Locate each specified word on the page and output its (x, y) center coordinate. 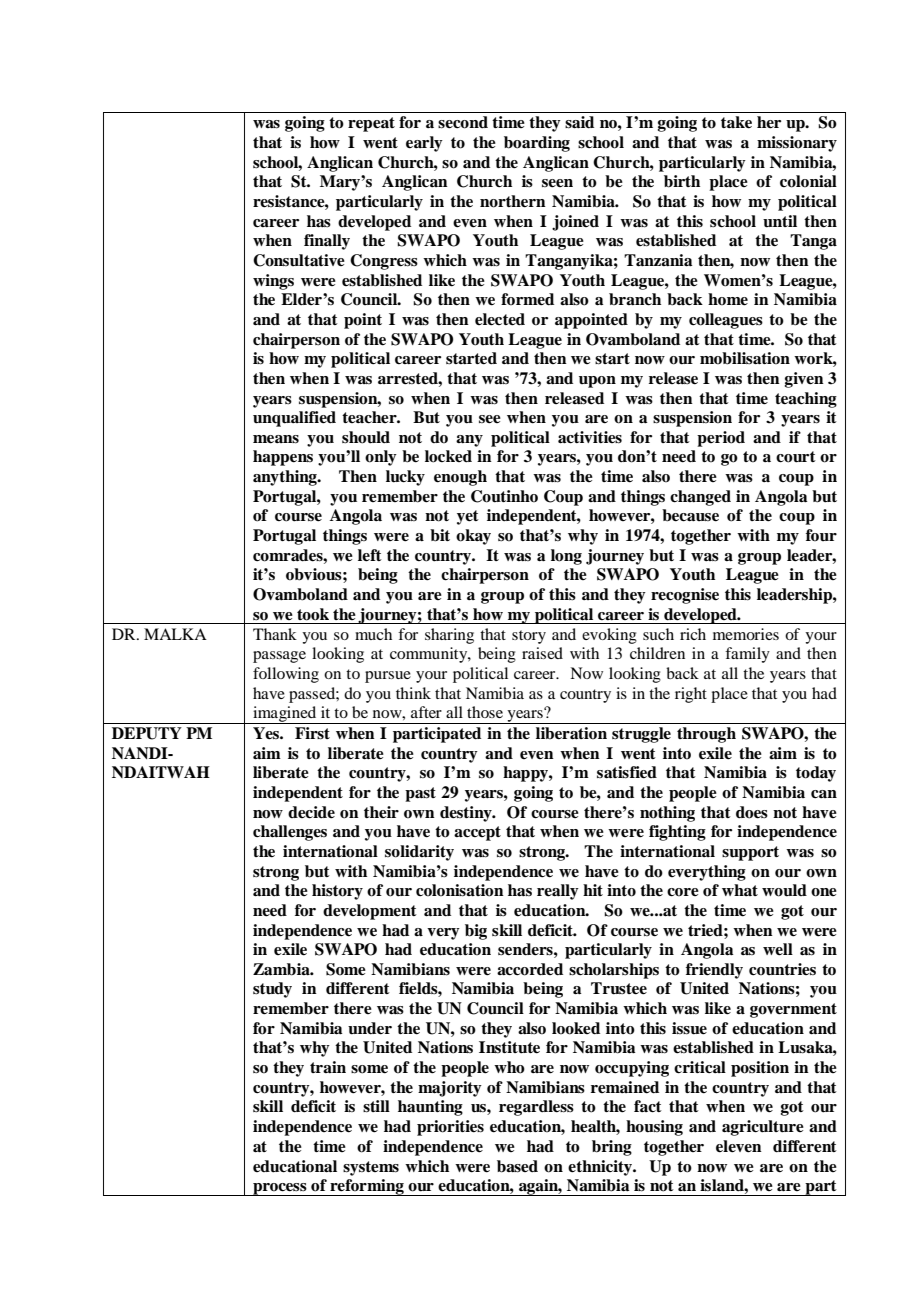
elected (500, 319)
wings (273, 282)
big (476, 932)
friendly (714, 971)
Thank (275, 634)
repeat (371, 124)
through (706, 735)
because (690, 515)
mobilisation (745, 358)
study (272, 990)
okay (473, 537)
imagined (285, 715)
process (280, 1189)
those (485, 712)
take (736, 122)
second (463, 122)
